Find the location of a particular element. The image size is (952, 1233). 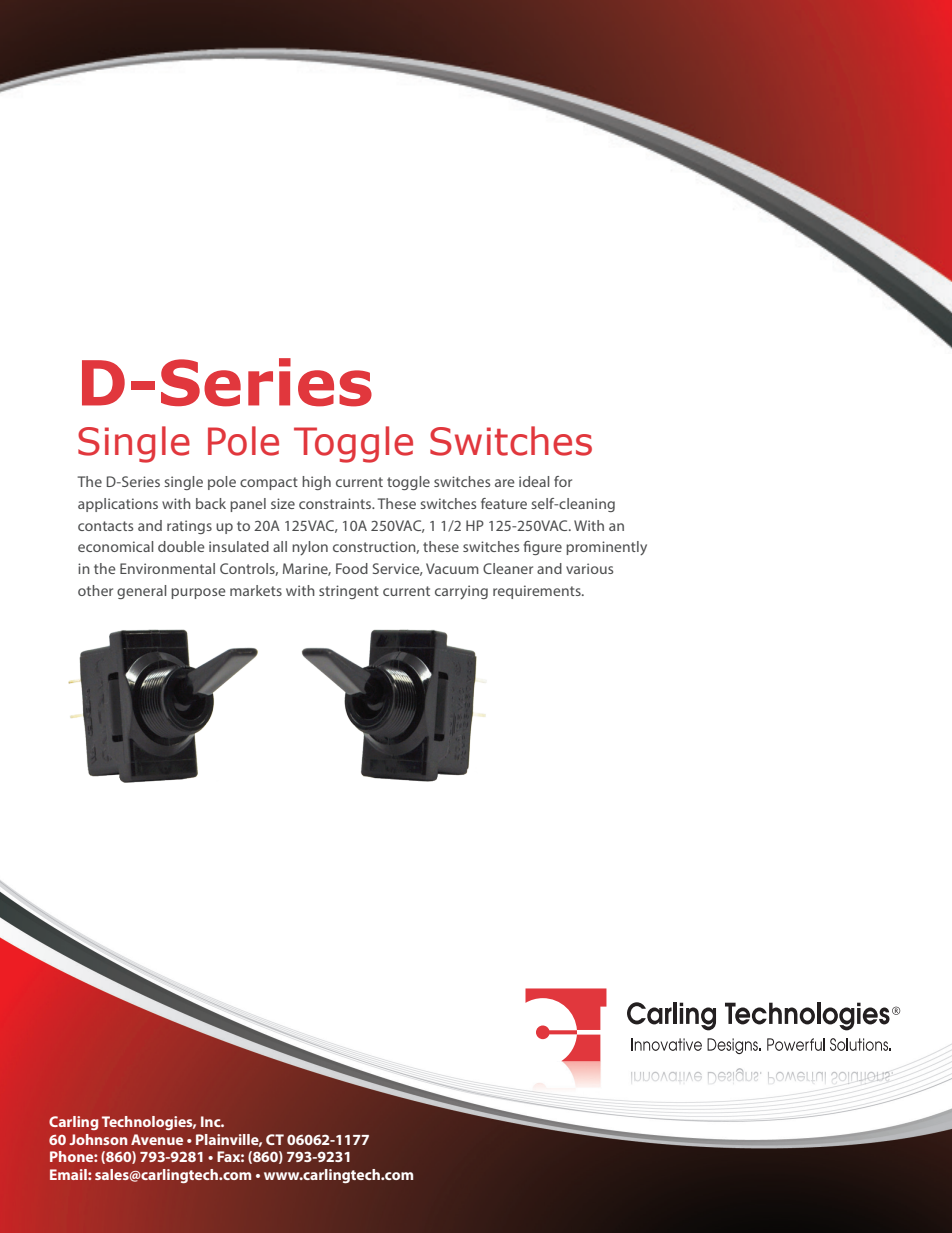

general is located at coordinates (141, 592).
